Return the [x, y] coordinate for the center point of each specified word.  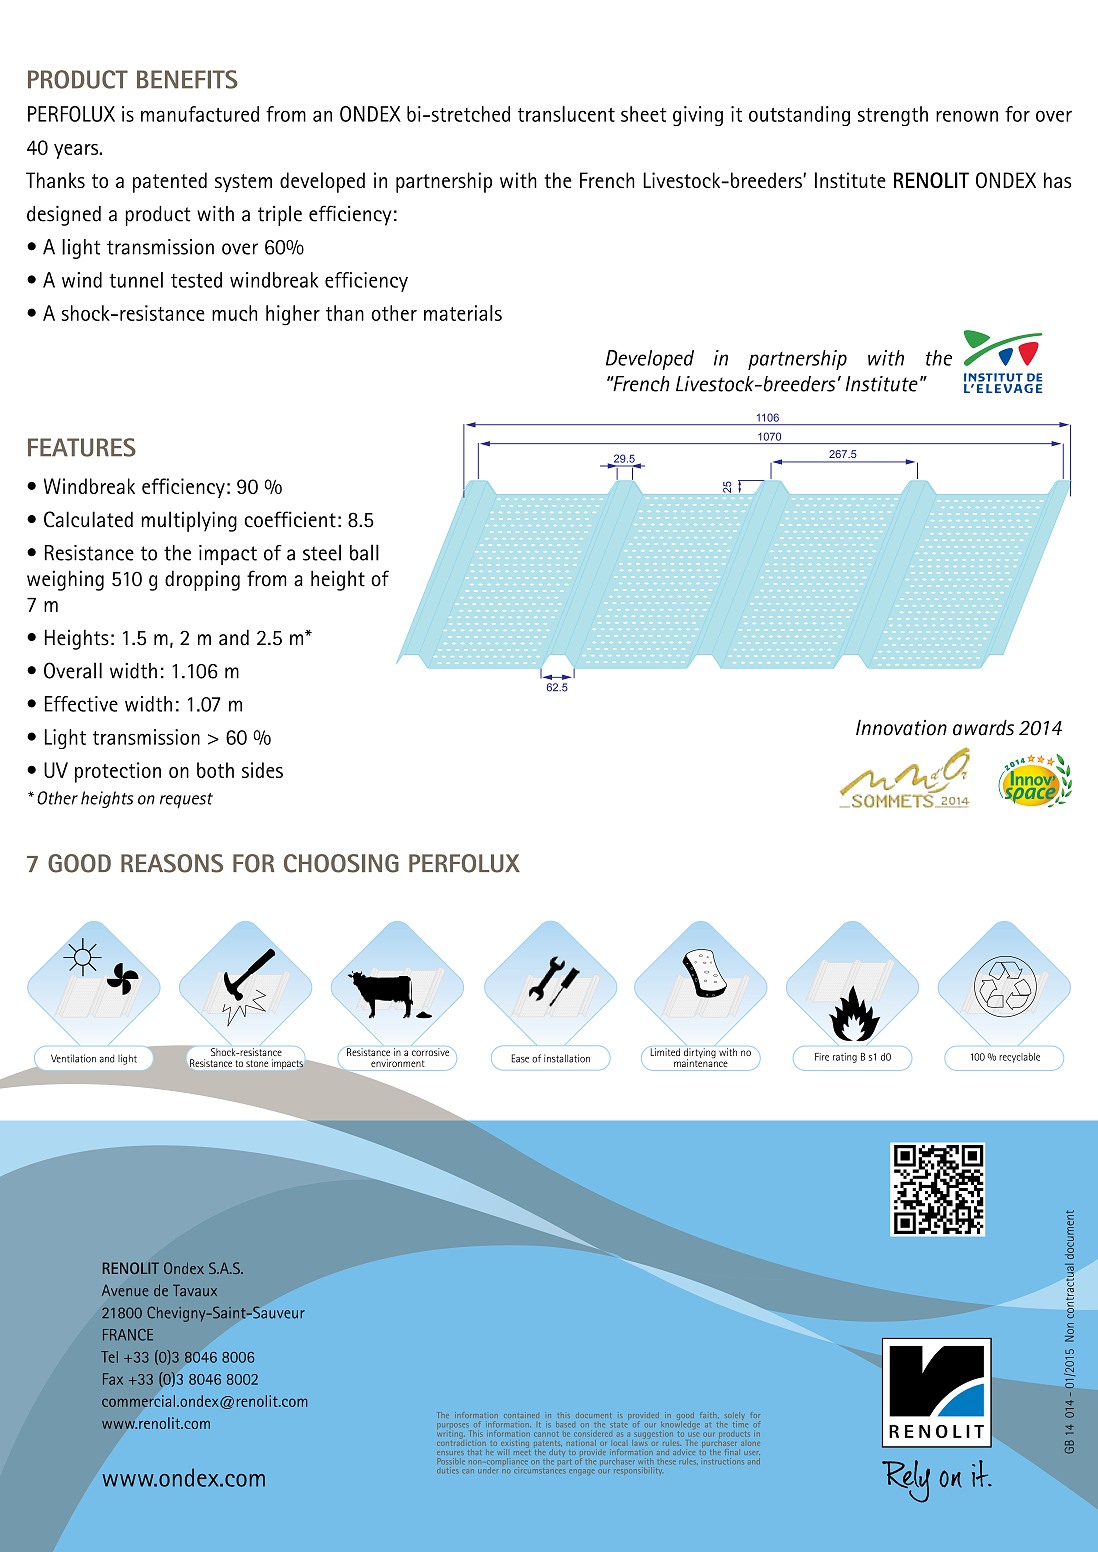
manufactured [200, 114]
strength [893, 116]
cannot [546, 1434]
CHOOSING [341, 863]
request [186, 801]
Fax [113, 1379]
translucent [566, 114]
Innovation [901, 728]
